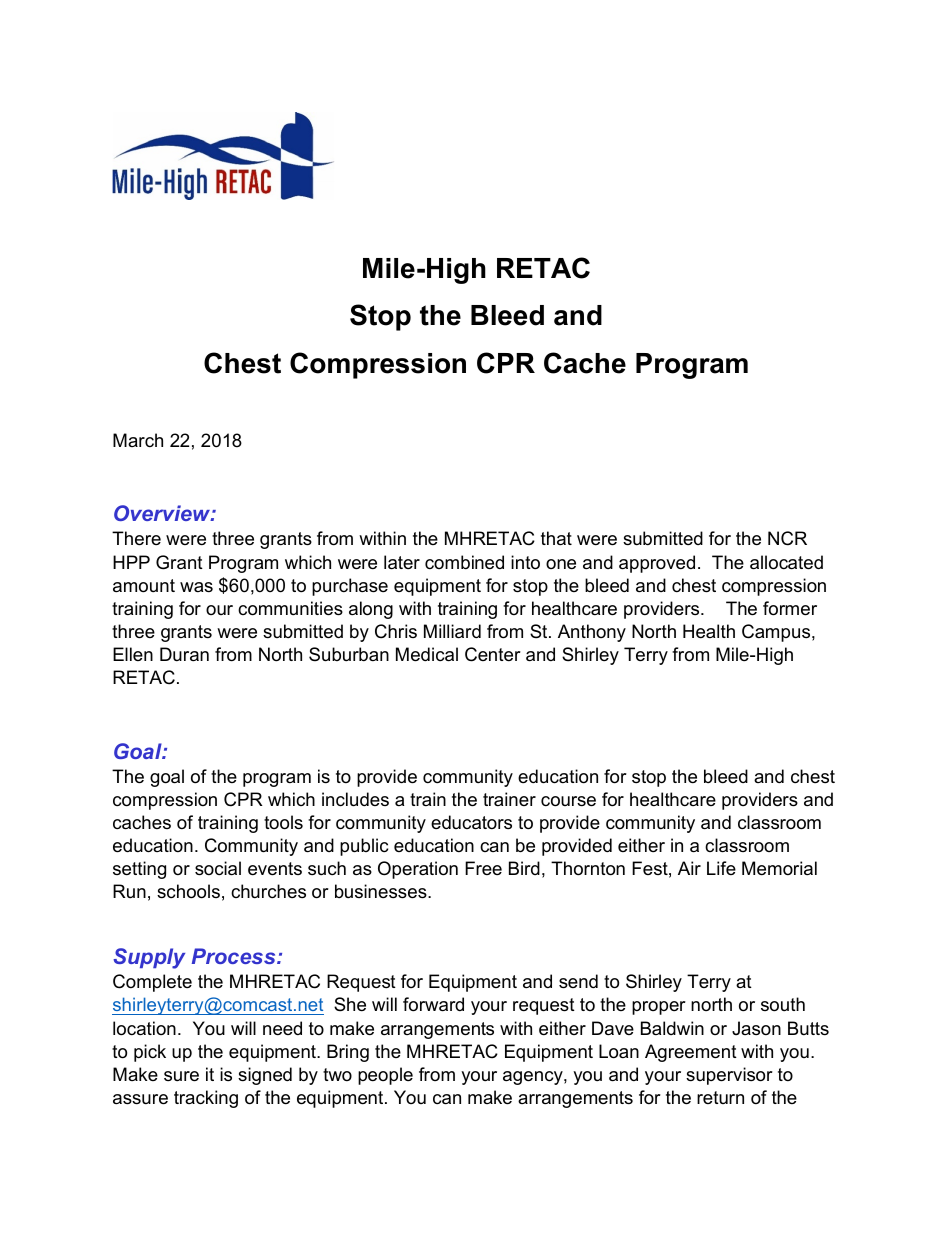 This page has width=952, height=1233. Describe the element at coordinates (787, 538) in the page. I see `NCR` at that location.
